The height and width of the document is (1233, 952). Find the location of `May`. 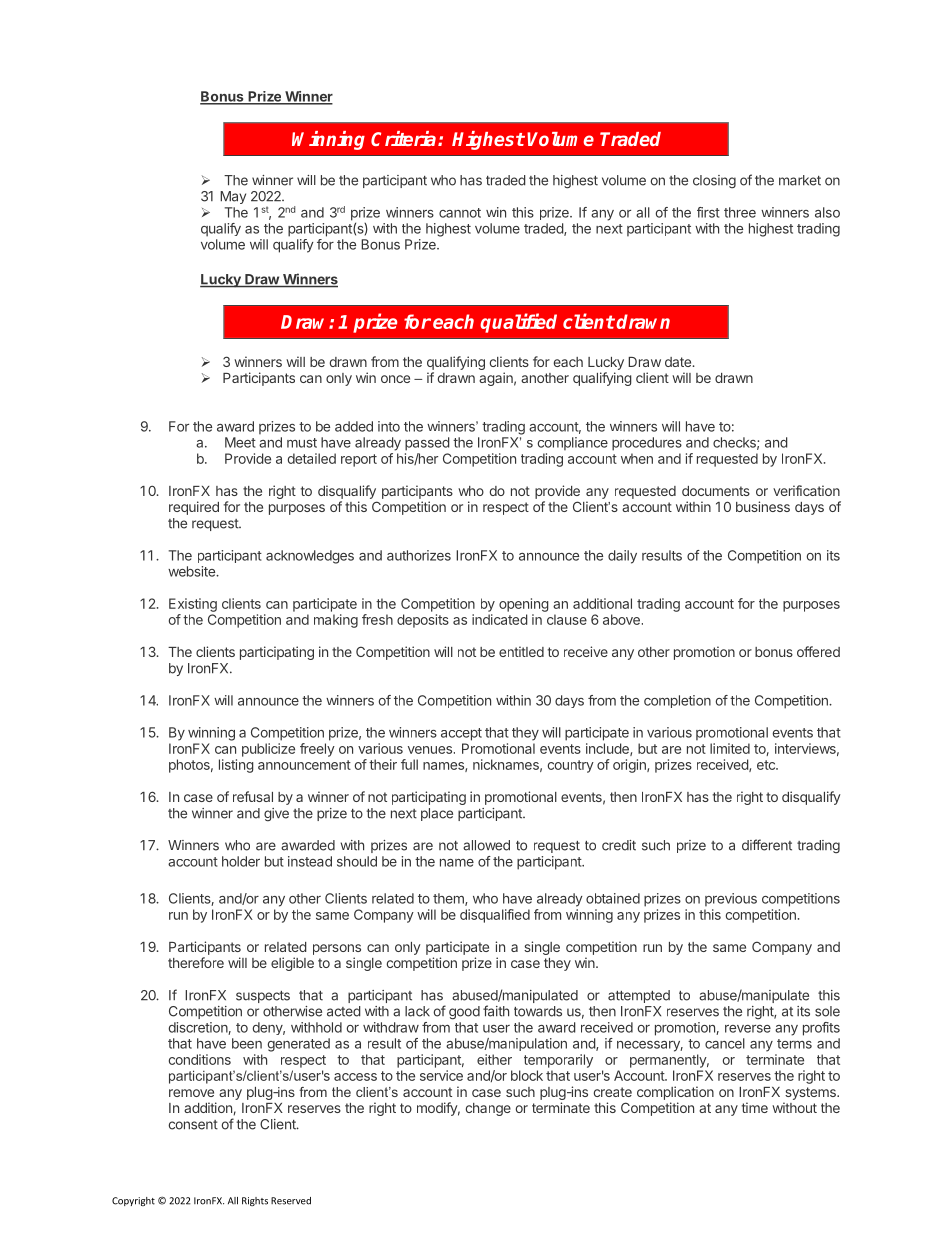

May is located at coordinates (233, 197).
